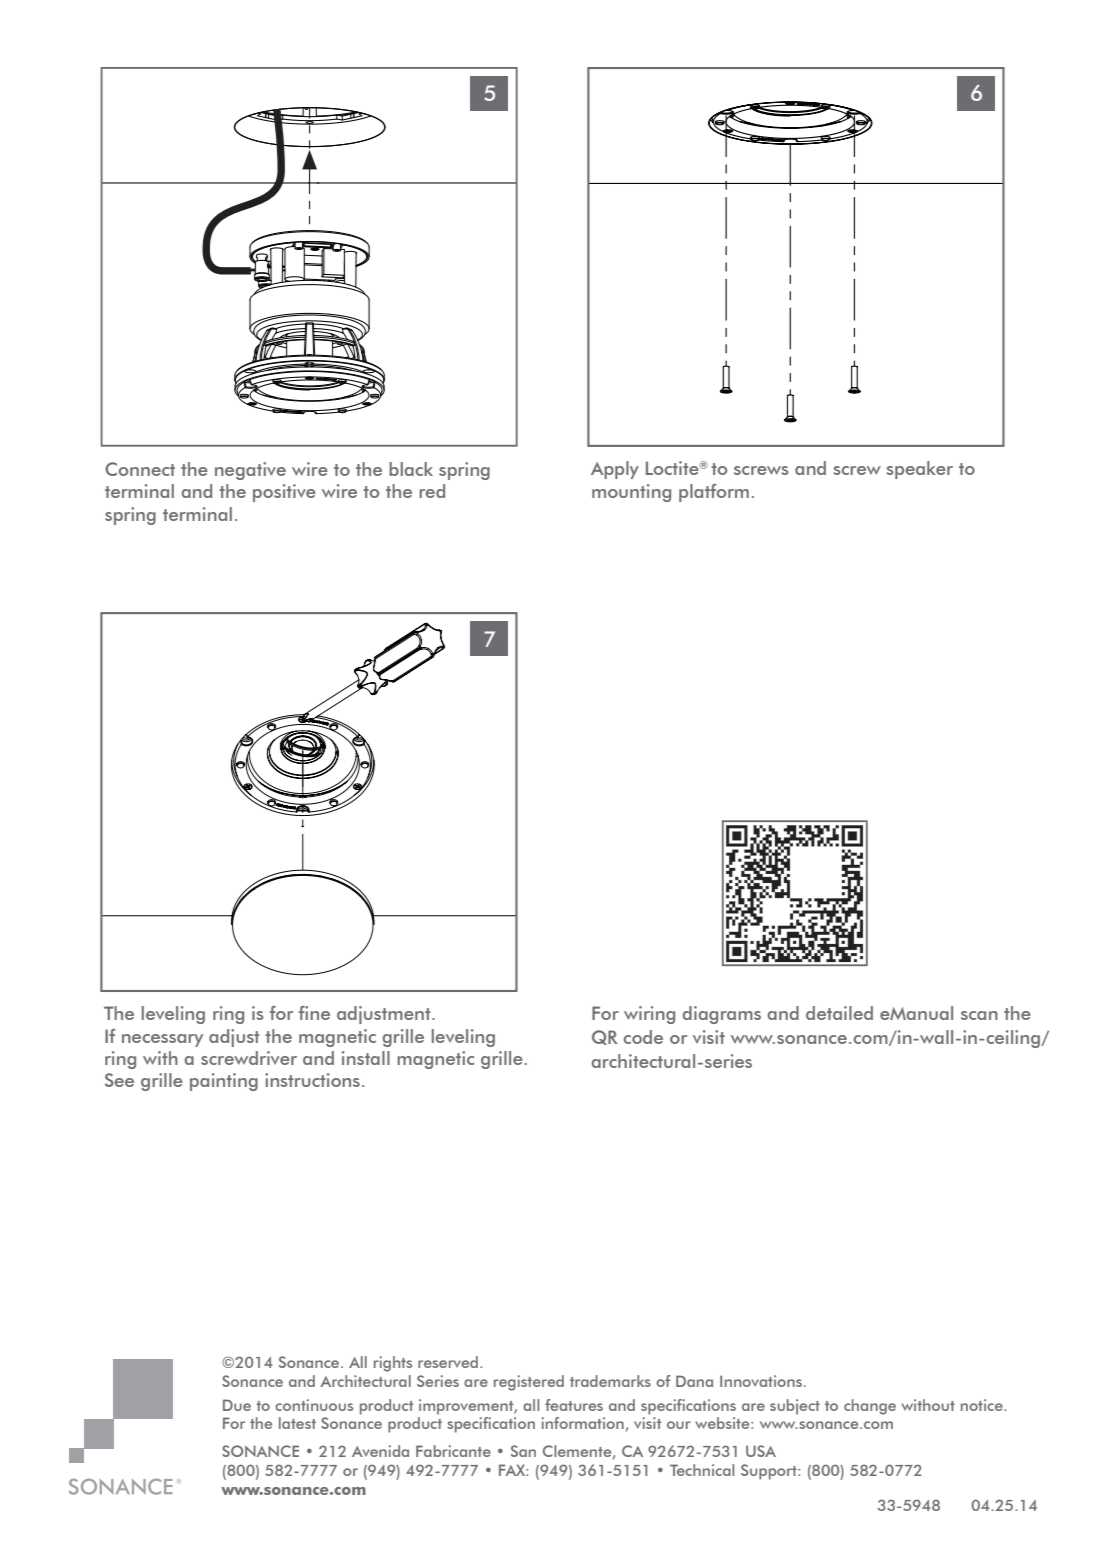 This page has width=1105, height=1567. I want to click on speaker, so click(919, 470).
